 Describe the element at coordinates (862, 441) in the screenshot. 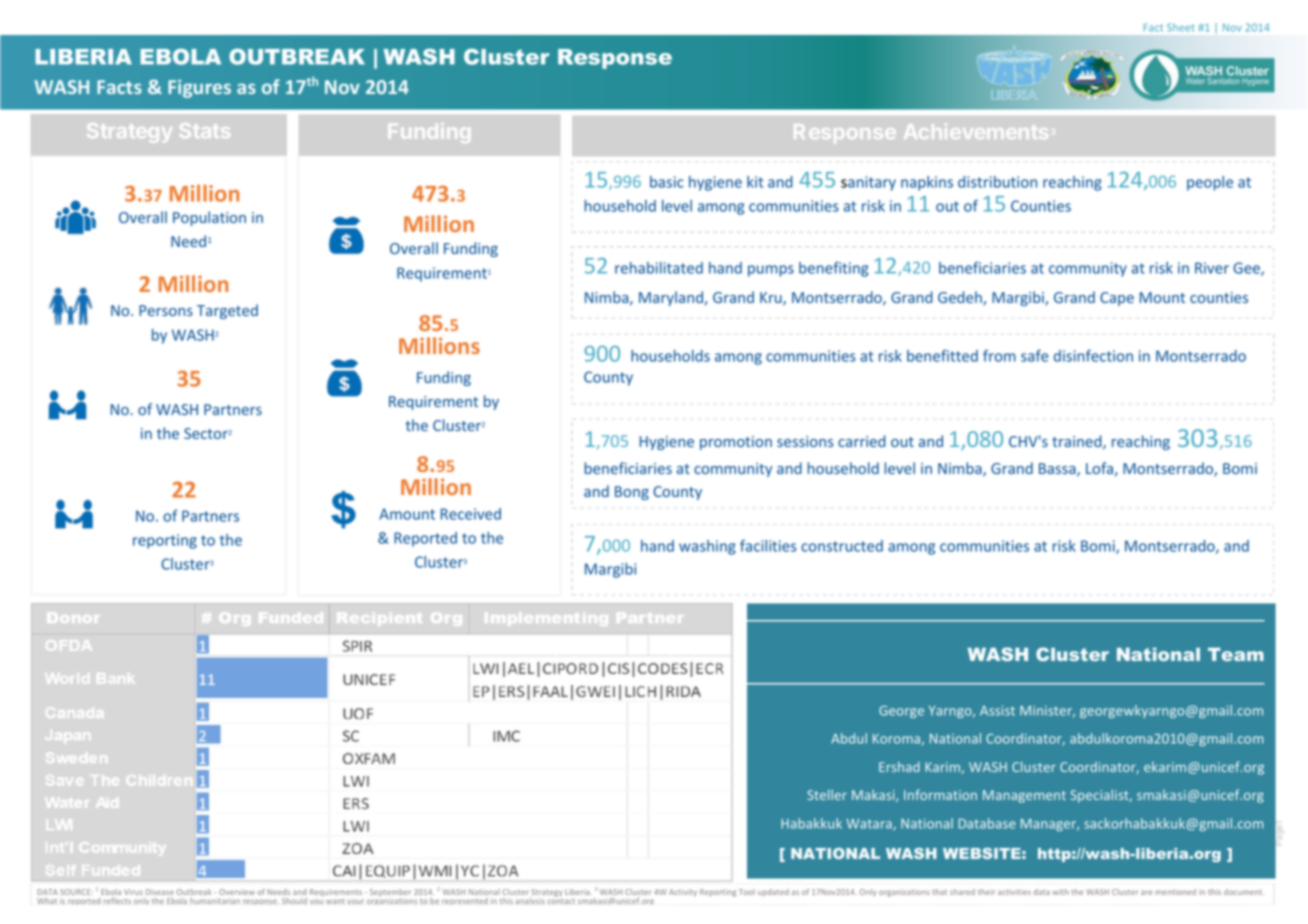

I see `carried` at that location.
